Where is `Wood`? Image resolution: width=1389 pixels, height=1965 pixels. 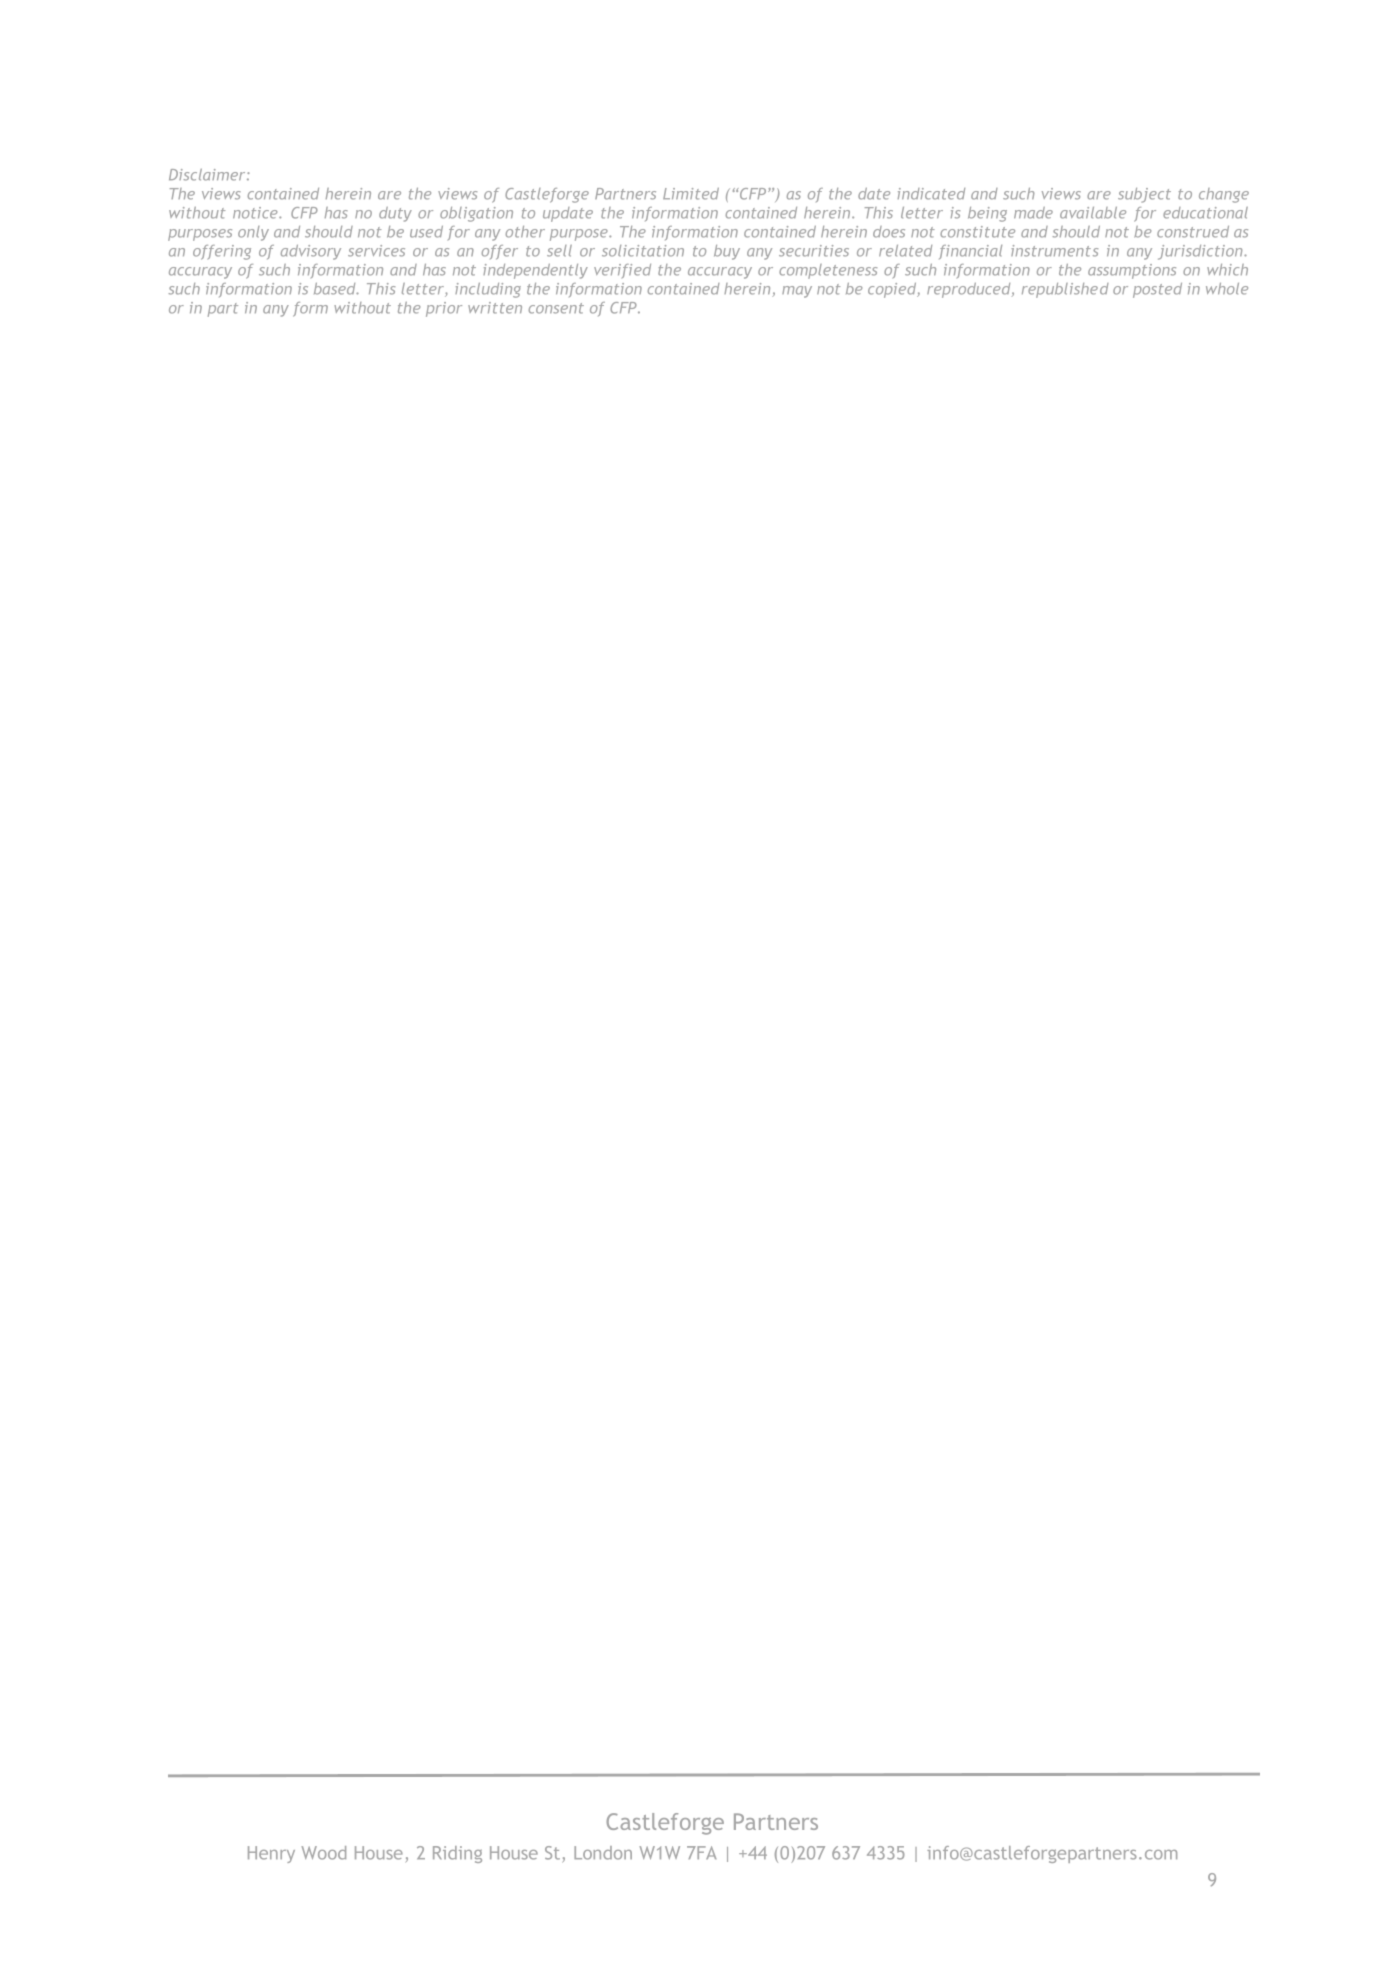 Wood is located at coordinates (323, 1853).
